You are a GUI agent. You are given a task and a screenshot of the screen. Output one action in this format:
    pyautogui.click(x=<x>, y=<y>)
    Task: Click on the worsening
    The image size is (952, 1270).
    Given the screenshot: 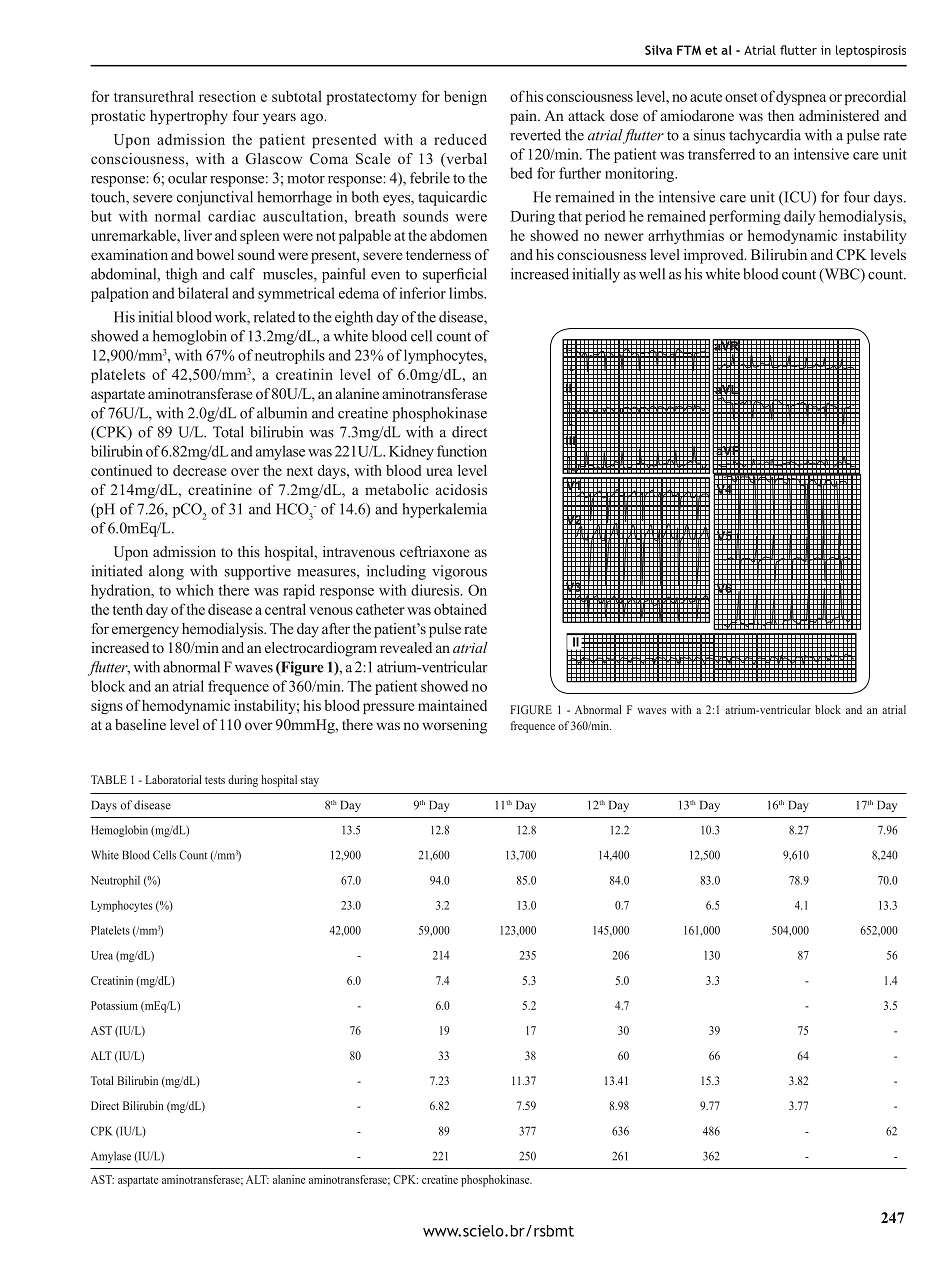 What is the action you would take?
    pyautogui.click(x=454, y=726)
